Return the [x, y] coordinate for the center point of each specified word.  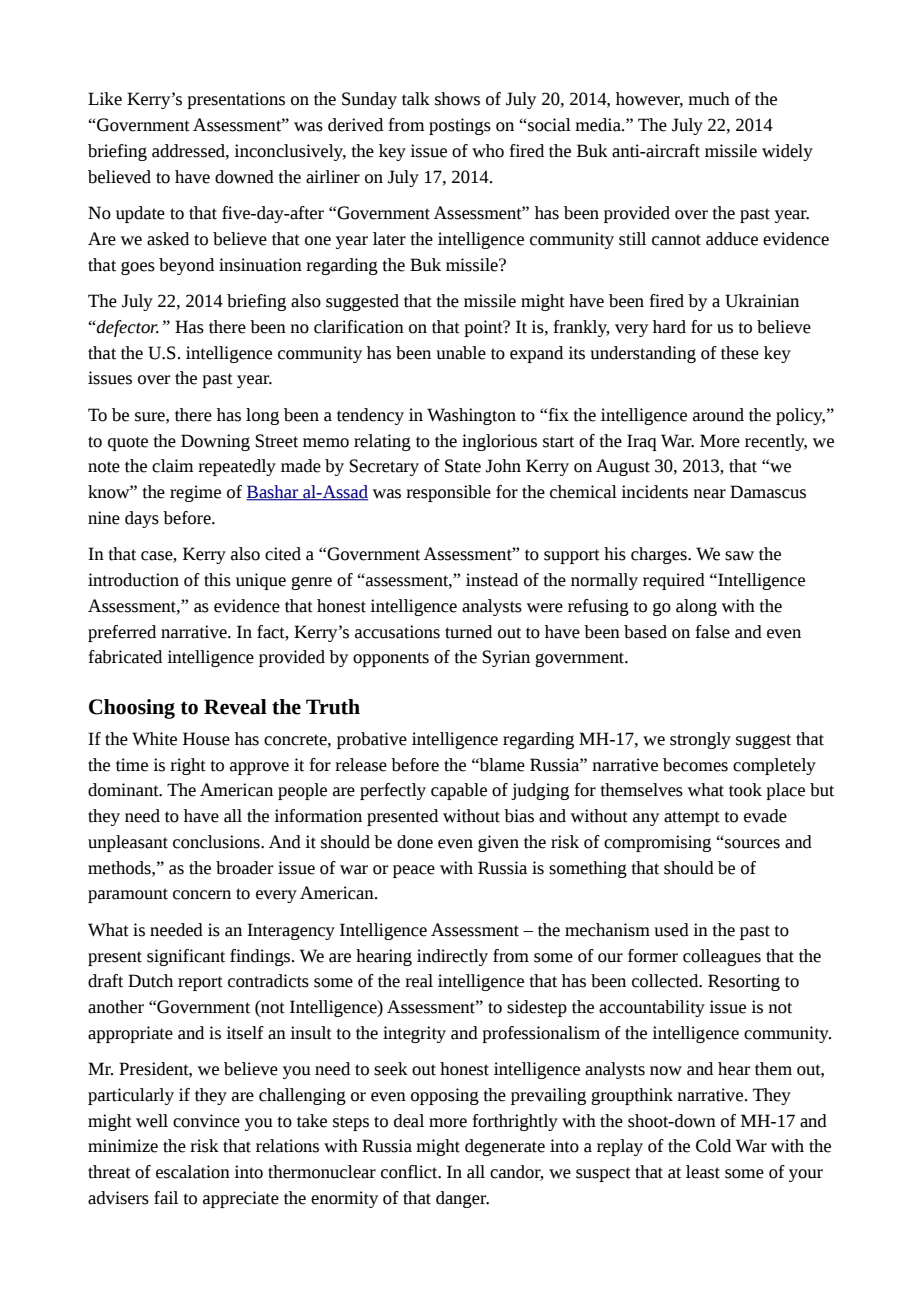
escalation [193, 1172]
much [709, 99]
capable [459, 791]
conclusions [217, 842]
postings [460, 126]
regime [195, 493]
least [703, 1172]
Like [105, 99]
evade [765, 816]
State [463, 466]
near [709, 494]
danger [462, 1199]
